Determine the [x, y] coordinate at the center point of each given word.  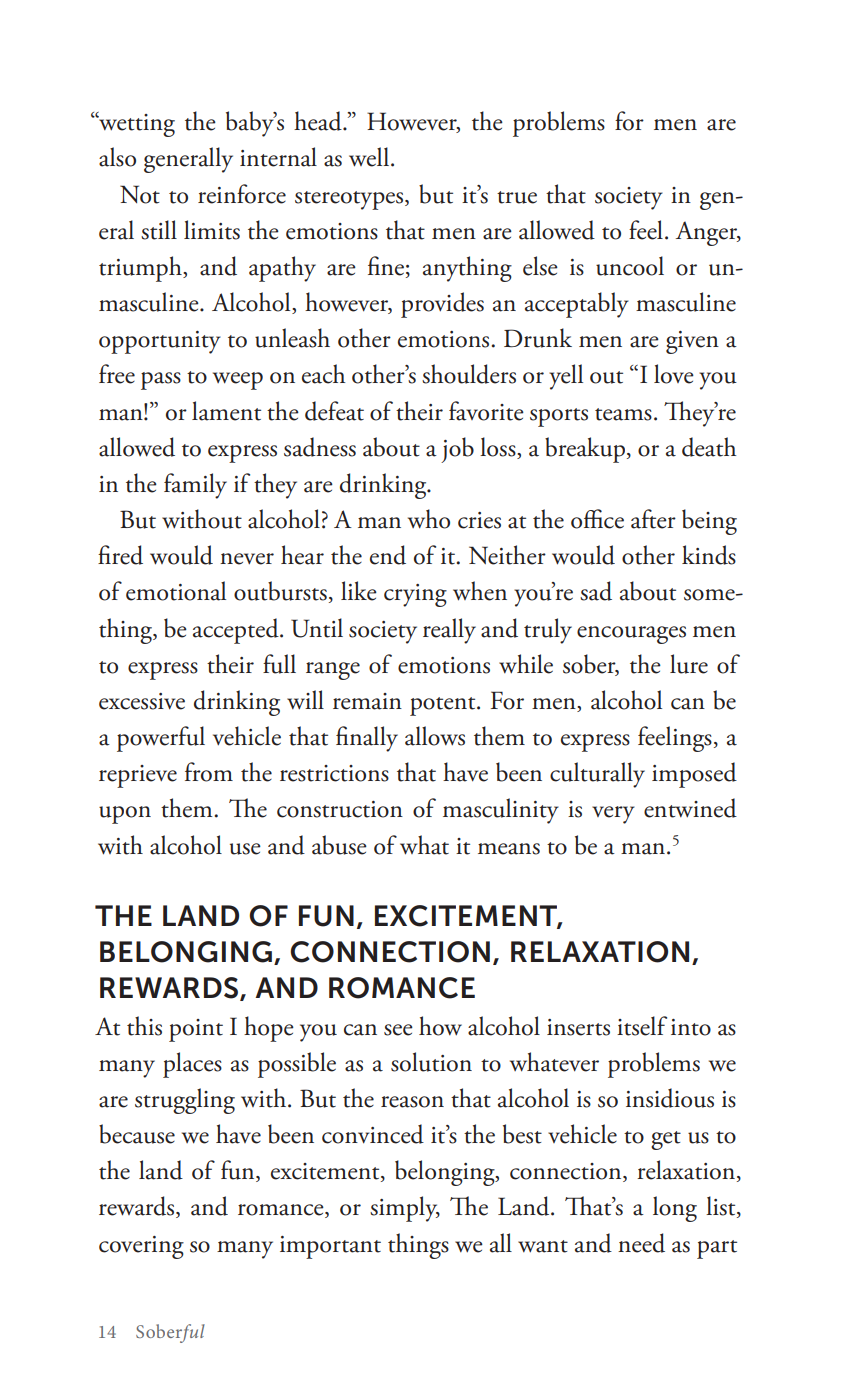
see [398, 1030]
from [209, 772]
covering [141, 1247]
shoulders [469, 374]
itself [642, 1026]
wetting [136, 124]
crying [415, 595]
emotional [176, 591]
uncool [630, 266]
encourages [631, 635]
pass [161, 381]
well [370, 157]
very [613, 815]
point [196, 1030]
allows [435, 736]
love [674, 374]
